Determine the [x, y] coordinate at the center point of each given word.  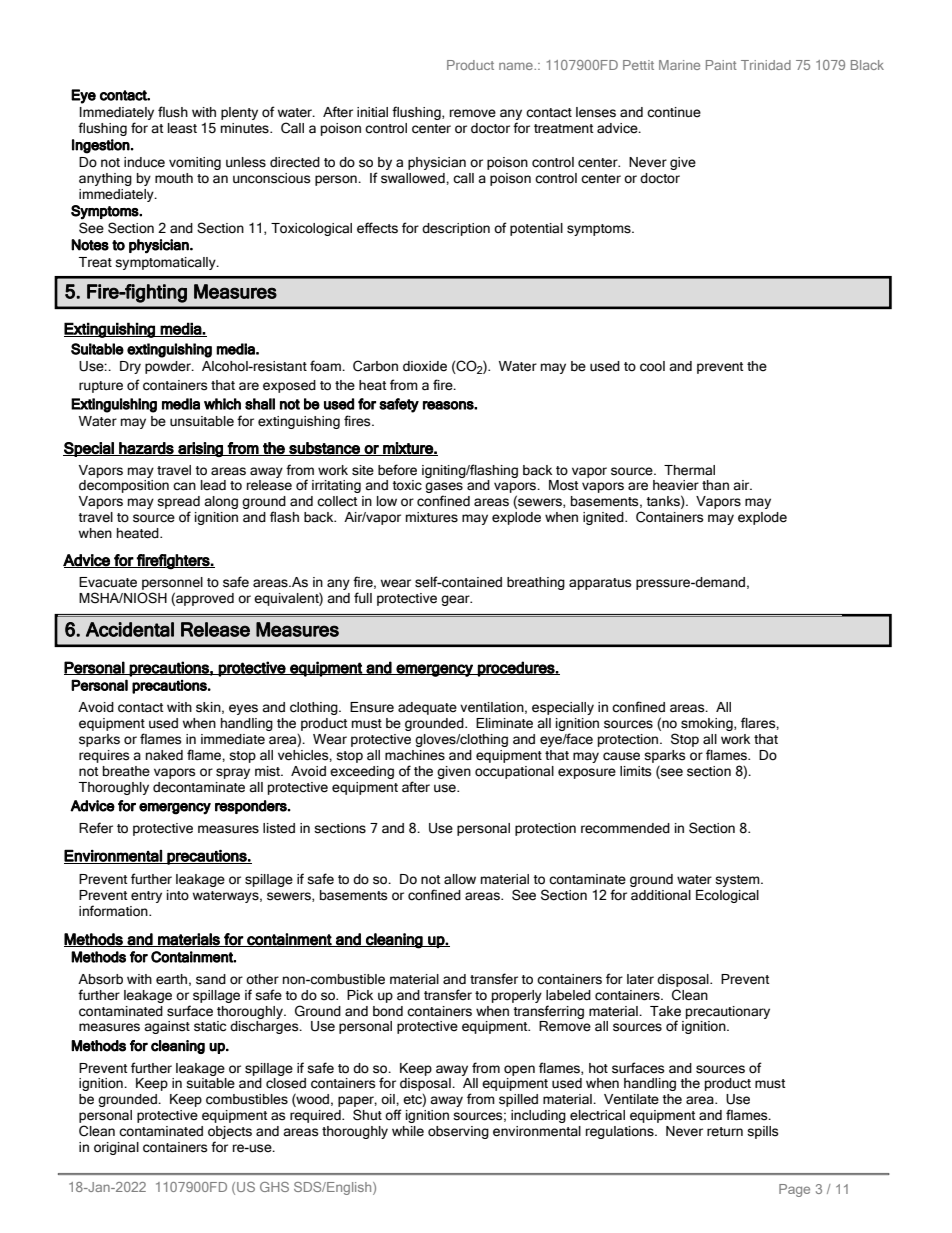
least [182, 128]
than [715, 485]
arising [200, 449]
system [738, 881]
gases [444, 489]
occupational [514, 772]
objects [230, 1132]
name [517, 66]
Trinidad [766, 65]
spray [233, 773]
